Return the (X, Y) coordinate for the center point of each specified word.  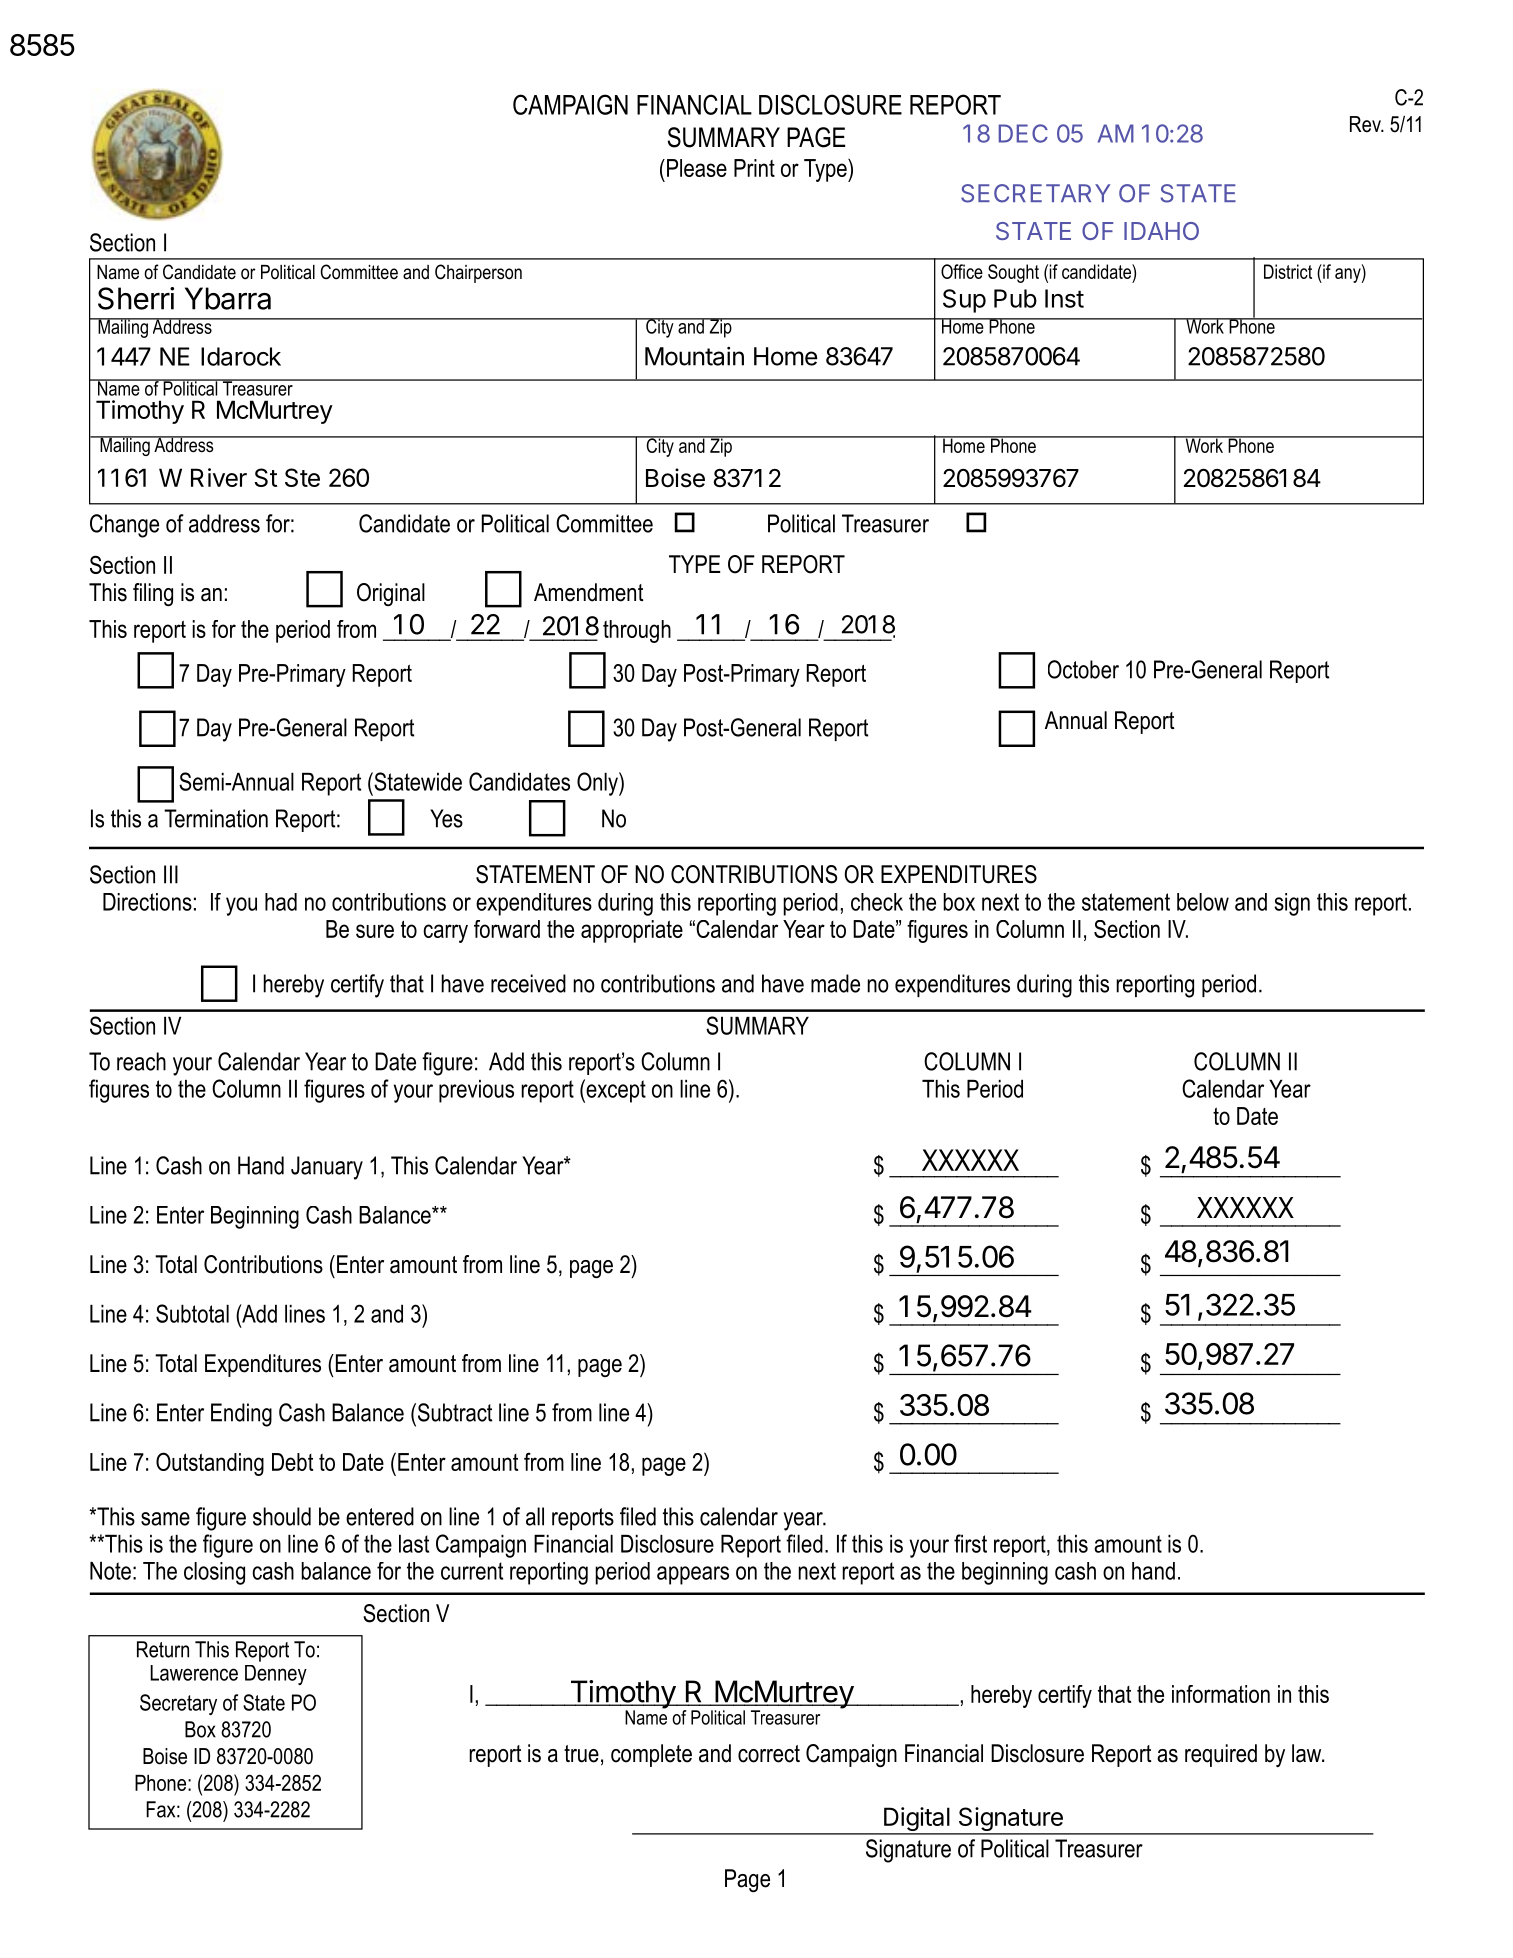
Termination (216, 818)
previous (476, 1091)
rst (976, 1544)
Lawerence (194, 1673)
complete (651, 1755)
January (327, 1168)
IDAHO (1161, 231)
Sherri (136, 298)
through (637, 631)
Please (695, 168)
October (1083, 669)
